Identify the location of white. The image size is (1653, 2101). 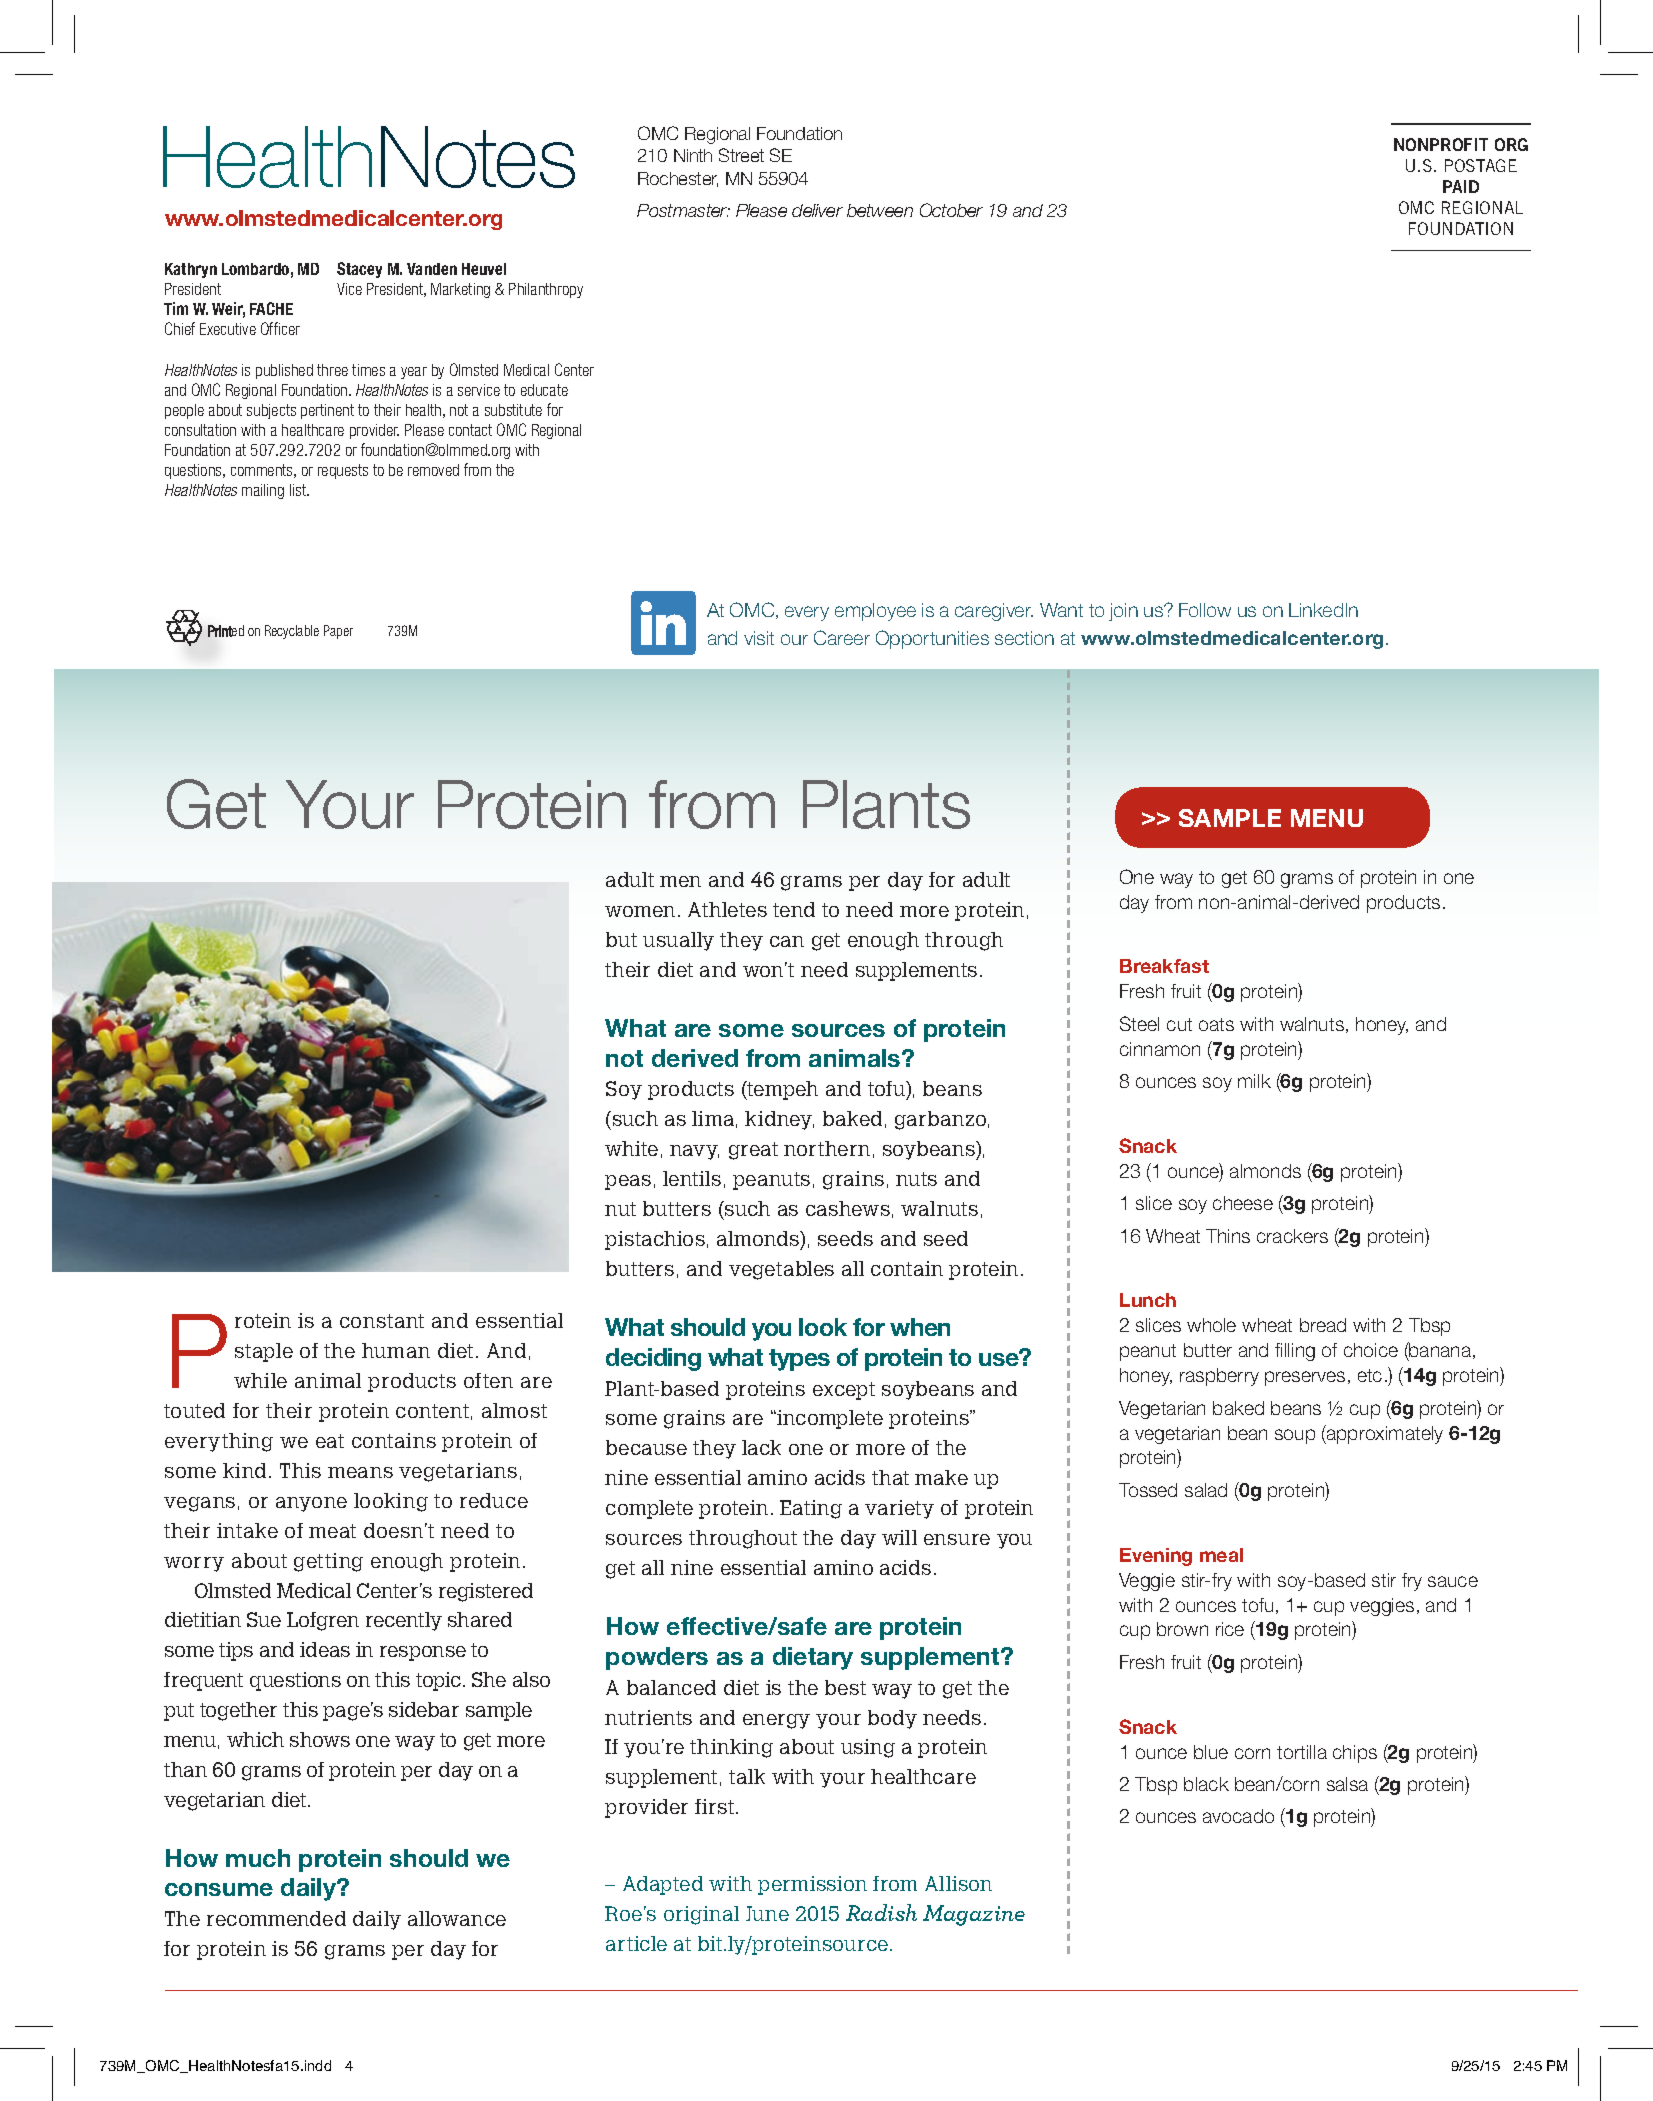
(631, 1148).
